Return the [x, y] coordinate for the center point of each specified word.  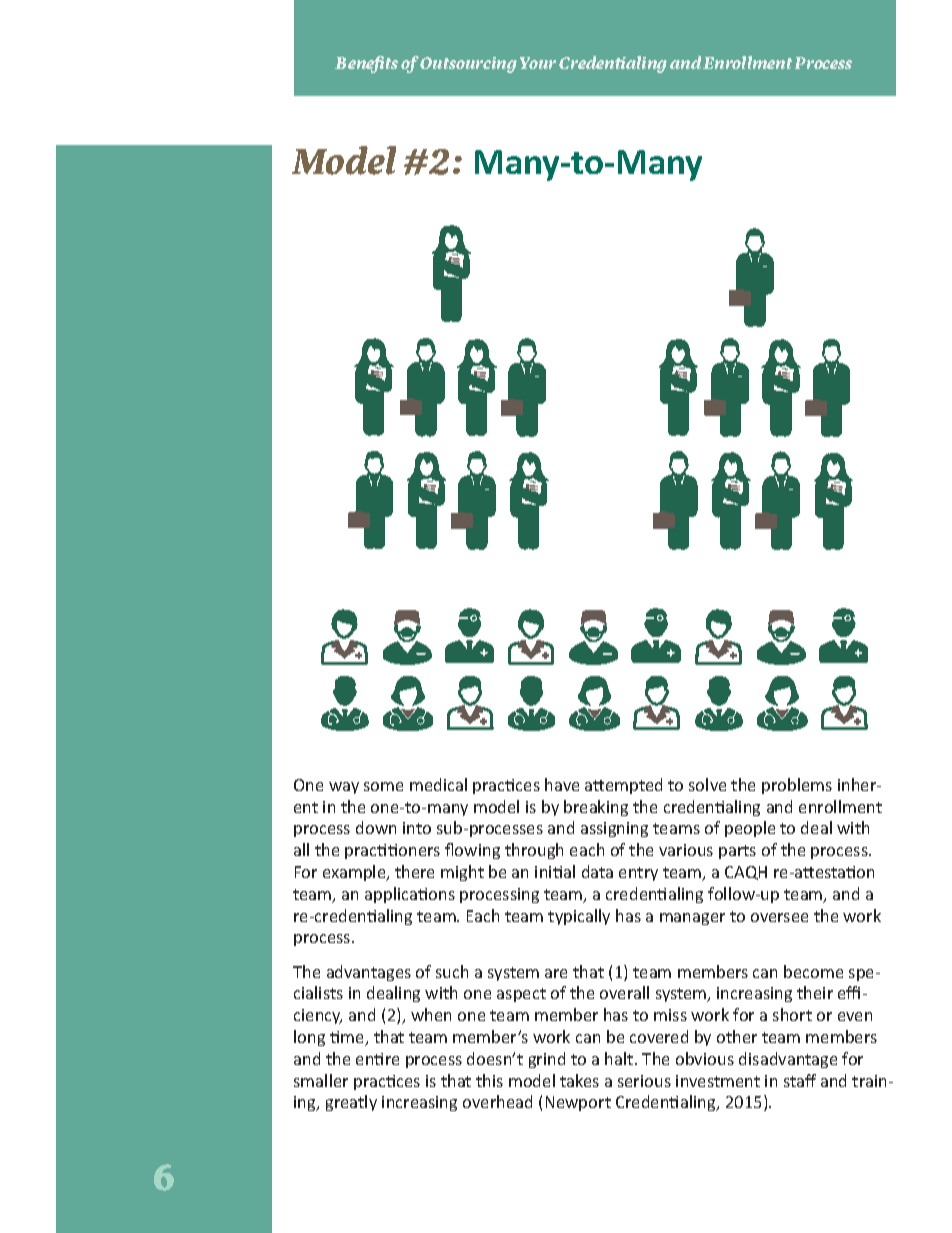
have [562, 784]
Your [538, 63]
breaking [596, 808]
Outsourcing [468, 65]
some [383, 786]
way [344, 788]
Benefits [366, 64]
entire [377, 1059]
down [376, 827]
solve [707, 784]
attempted [623, 786]
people [750, 829]
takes [579, 1080]
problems [797, 786]
